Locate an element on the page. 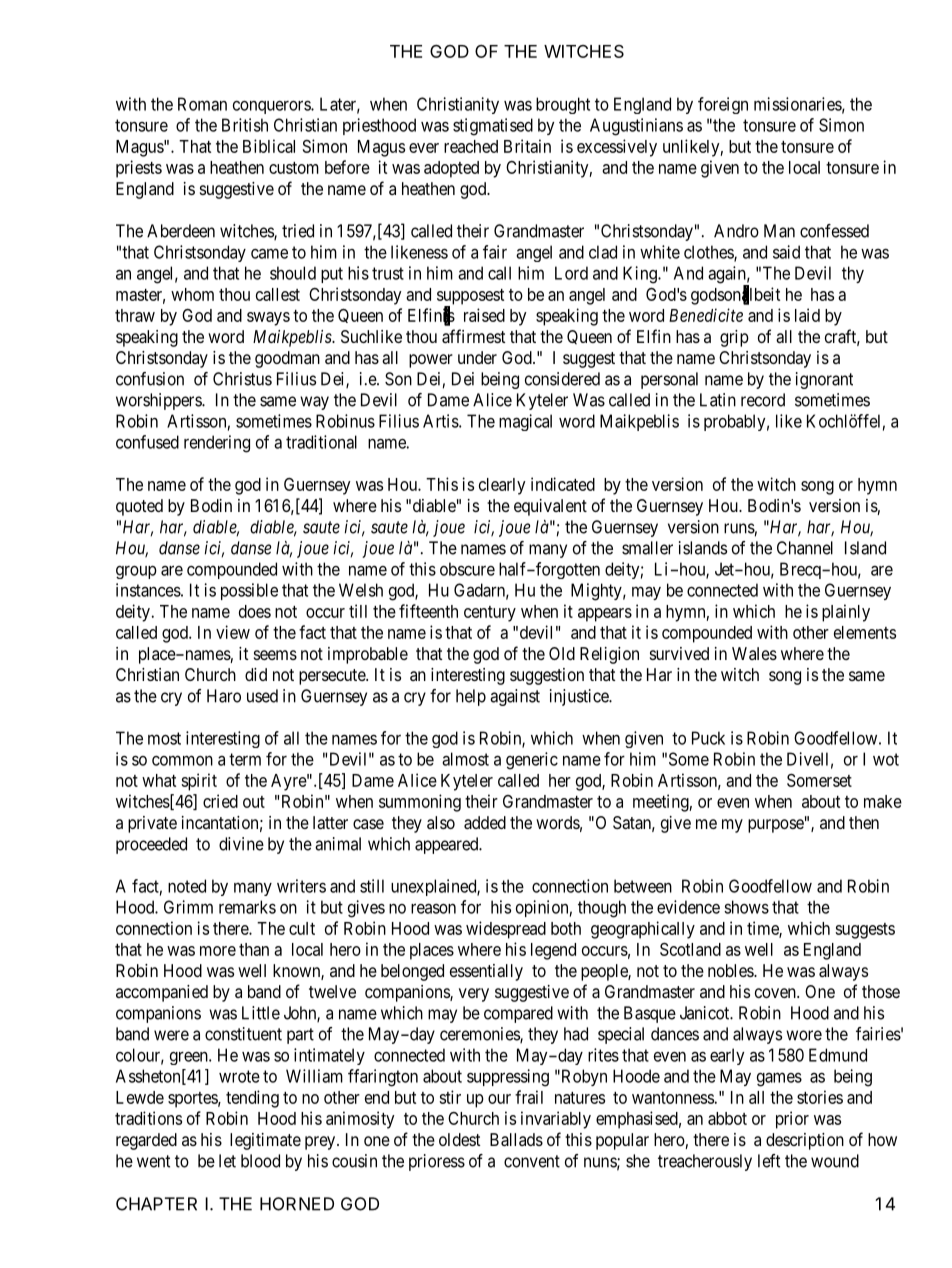 The image size is (952, 1268). convent is located at coordinates (532, 1161).
